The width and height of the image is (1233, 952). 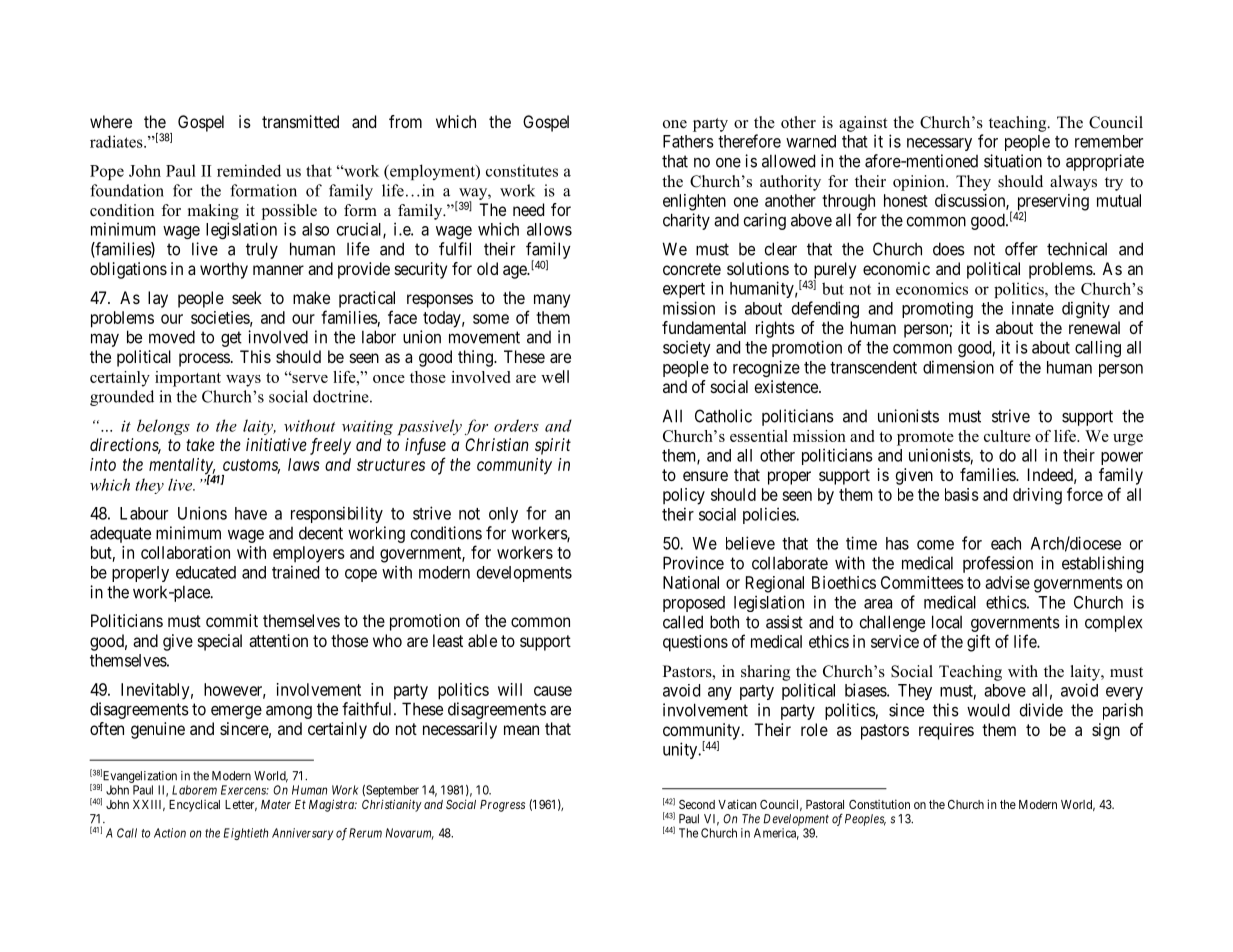 What do you see at coordinates (1013, 161) in the image?
I see `situation` at bounding box center [1013, 161].
